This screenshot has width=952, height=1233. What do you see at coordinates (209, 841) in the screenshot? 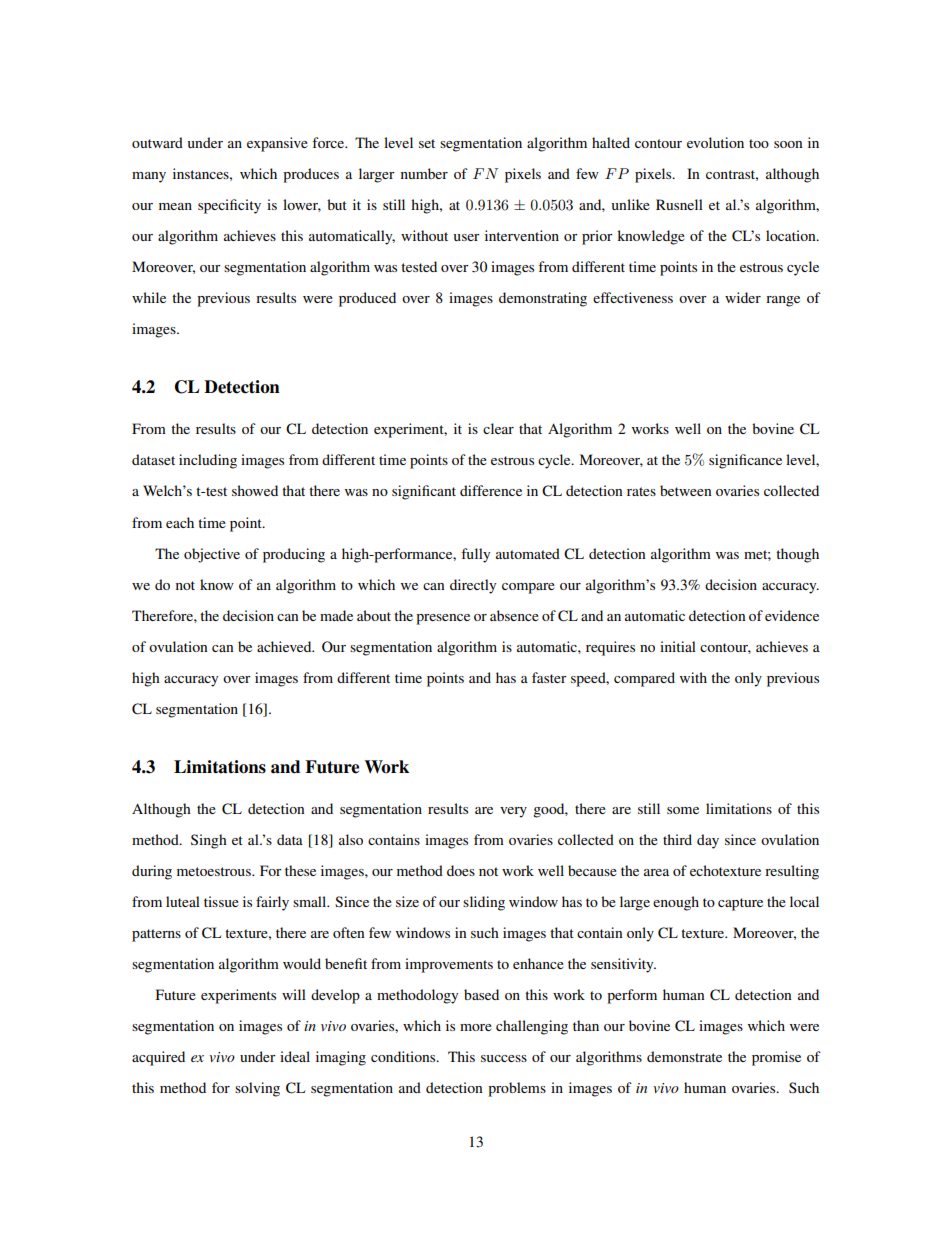
I see `Singh` at bounding box center [209, 841].
